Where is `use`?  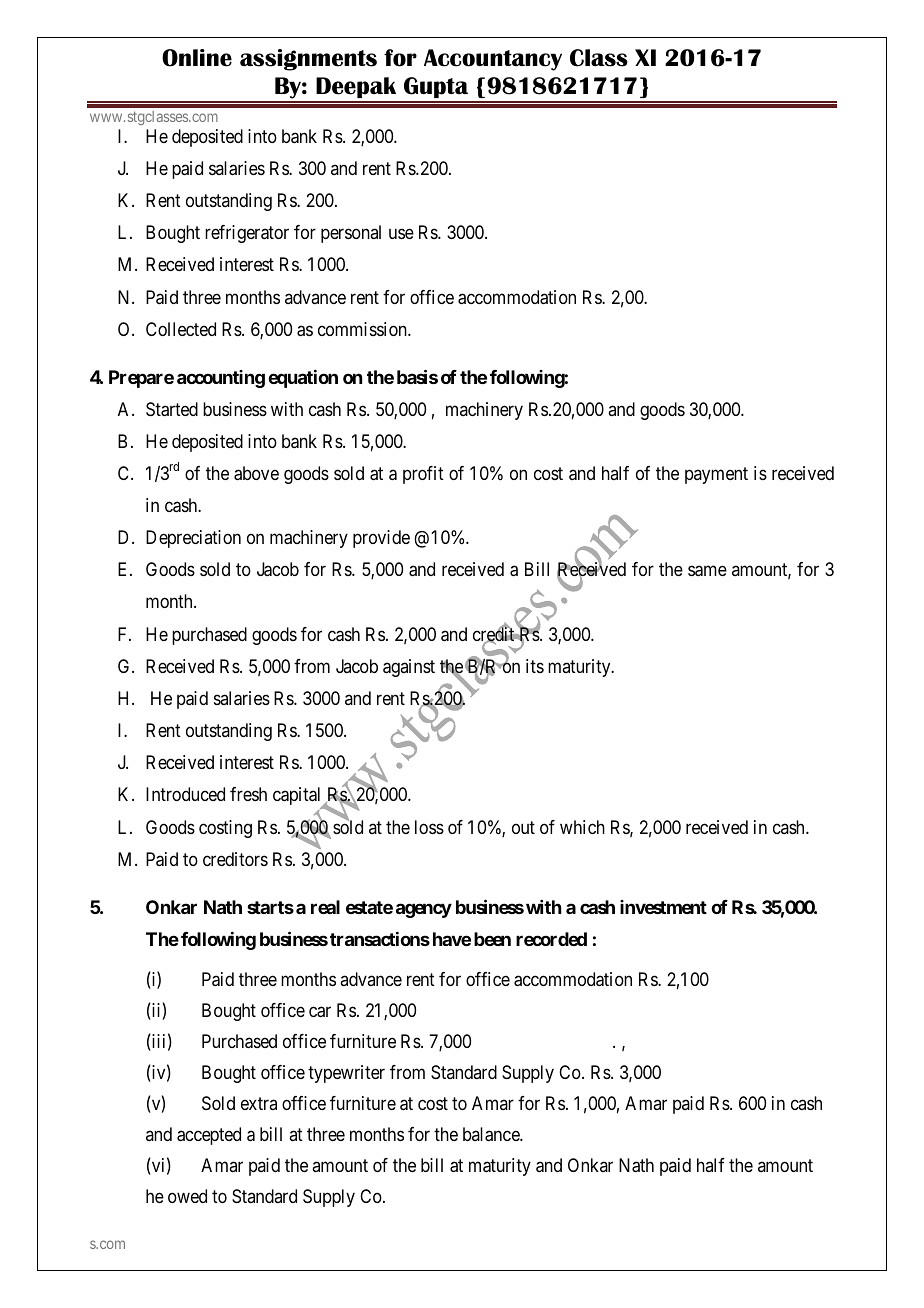 use is located at coordinates (401, 234).
